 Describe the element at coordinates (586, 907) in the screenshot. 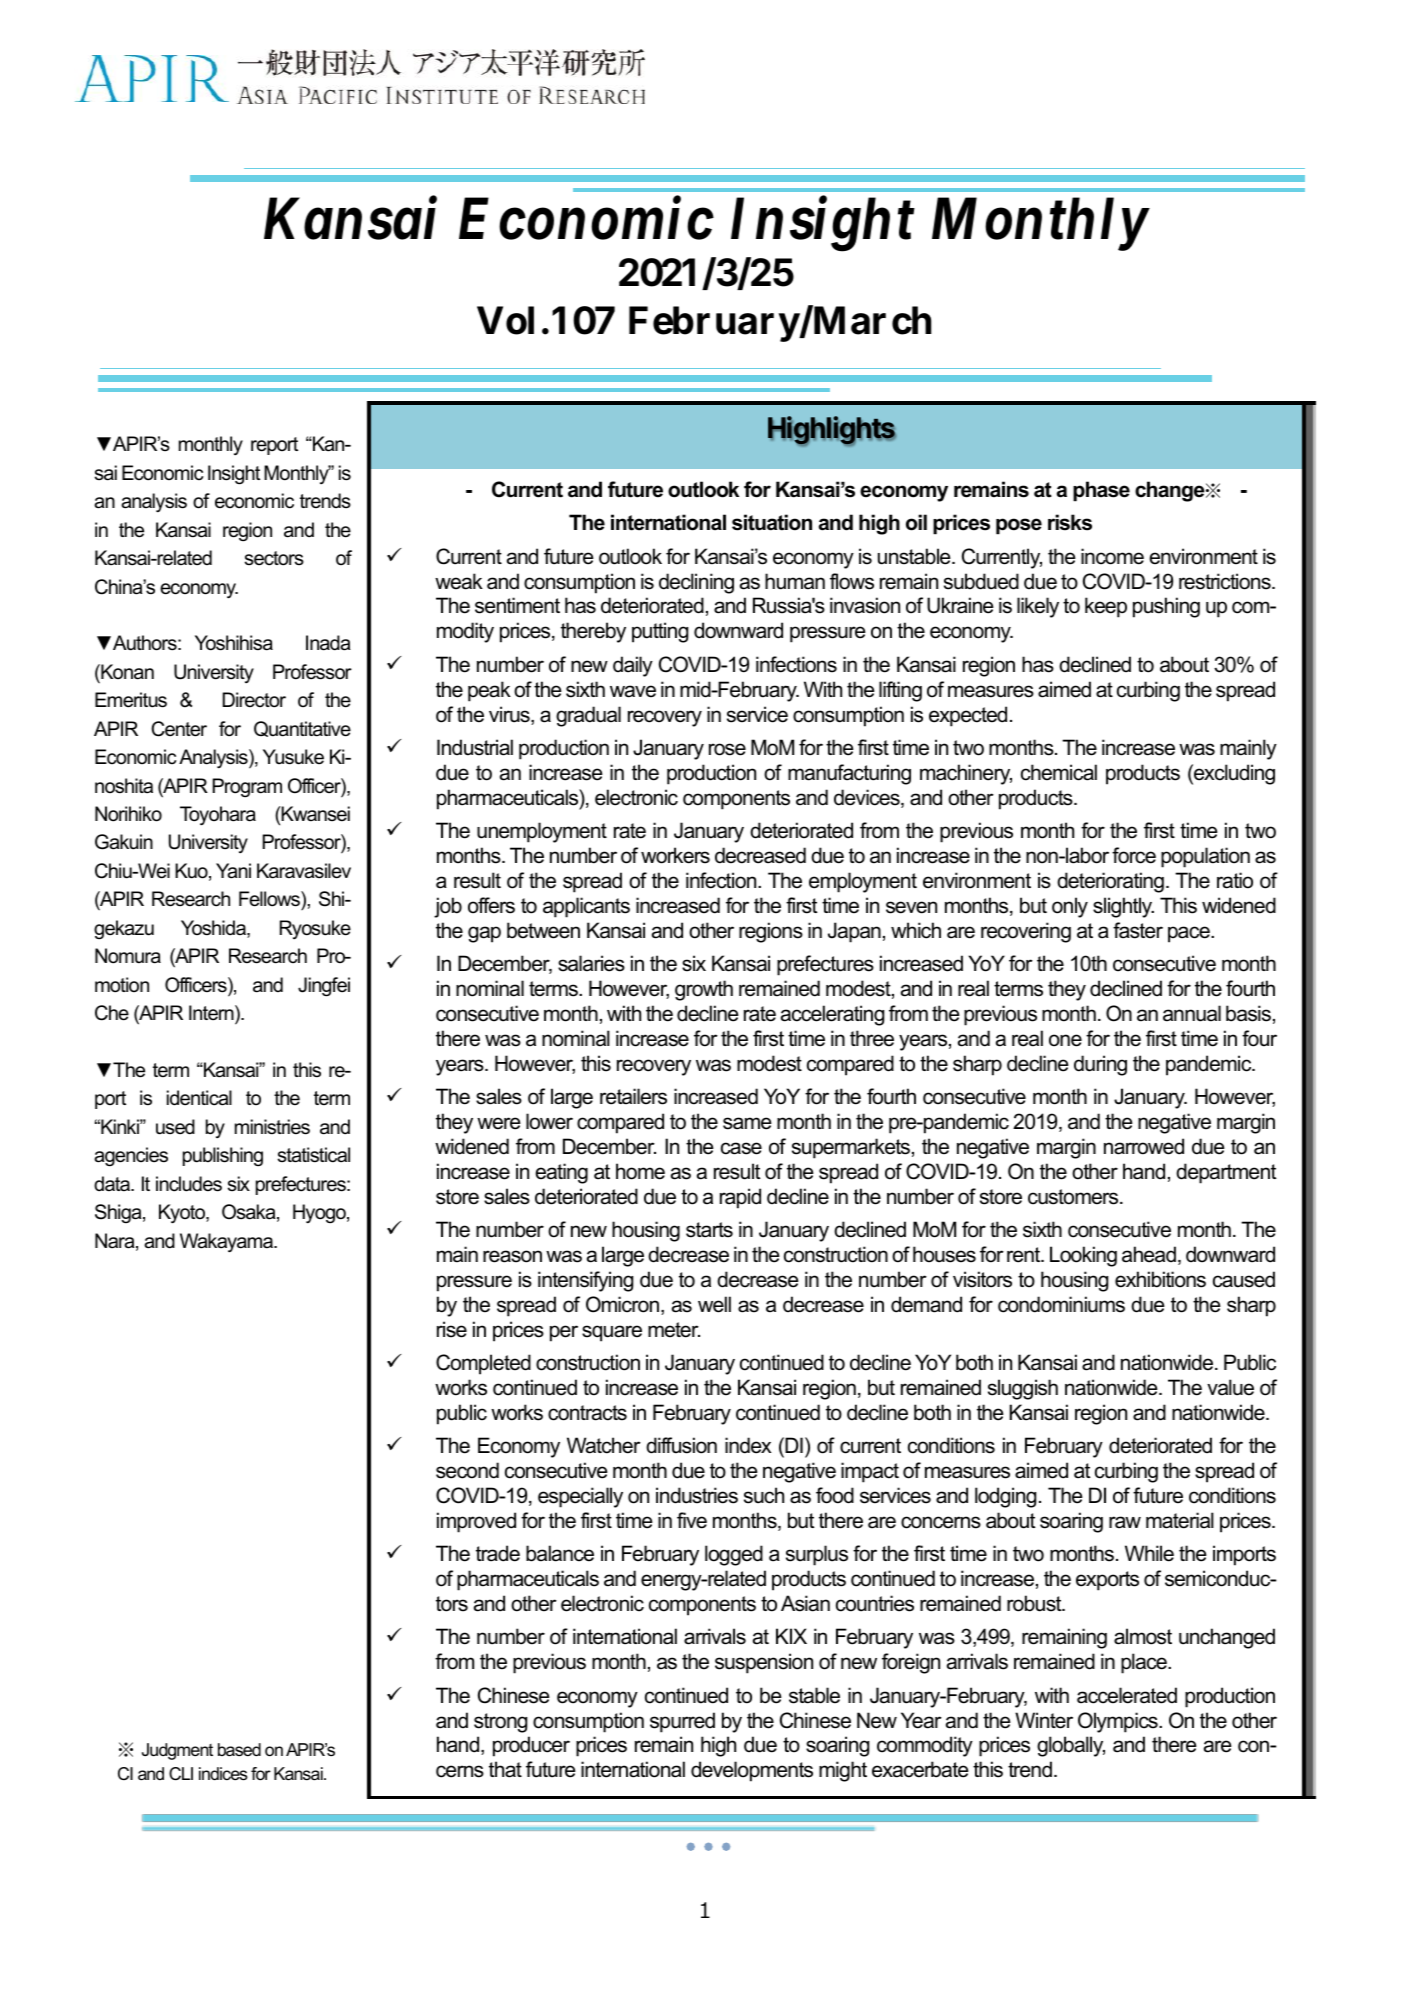

I see `applicants` at that location.
